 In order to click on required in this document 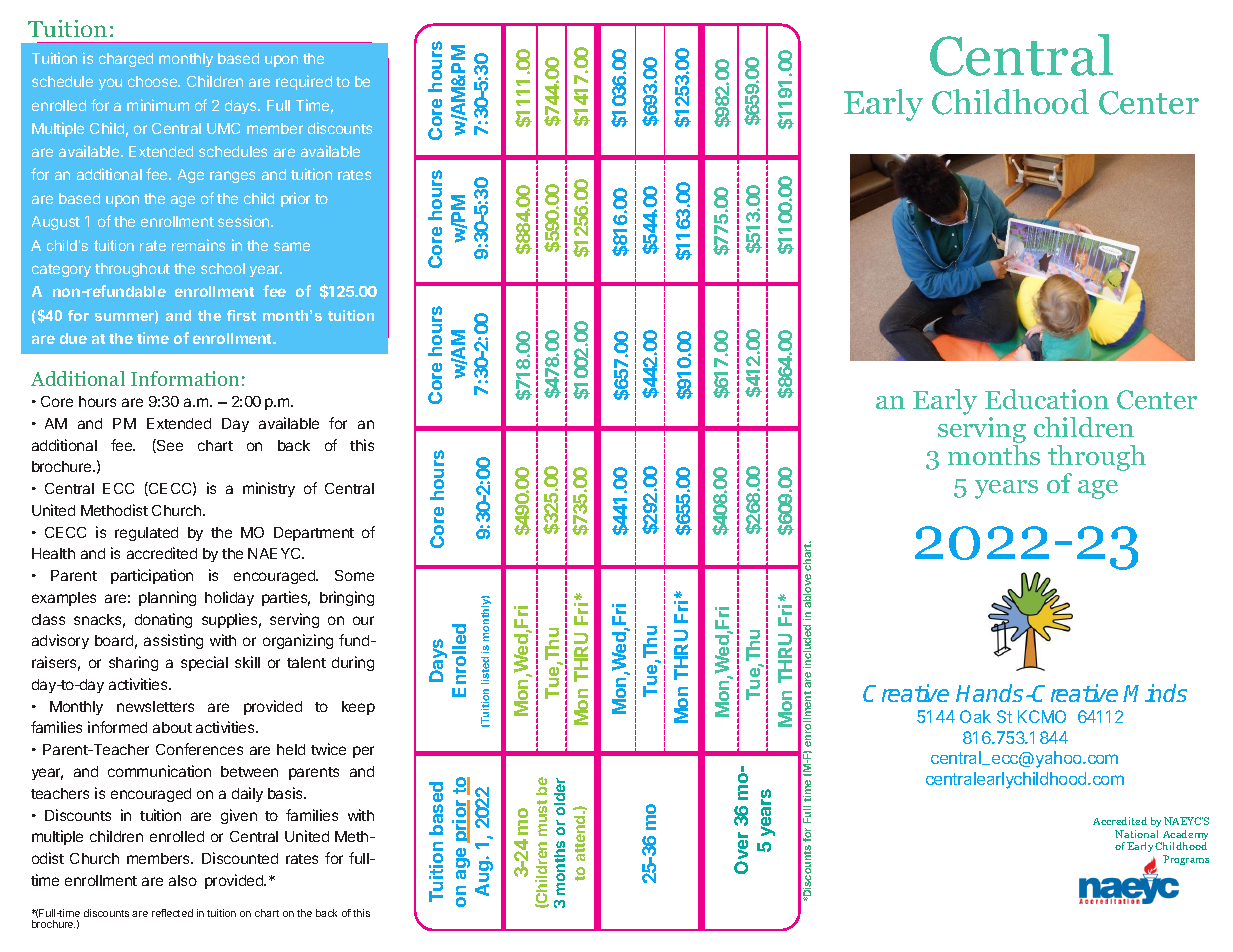, I will do `click(304, 82)`.
